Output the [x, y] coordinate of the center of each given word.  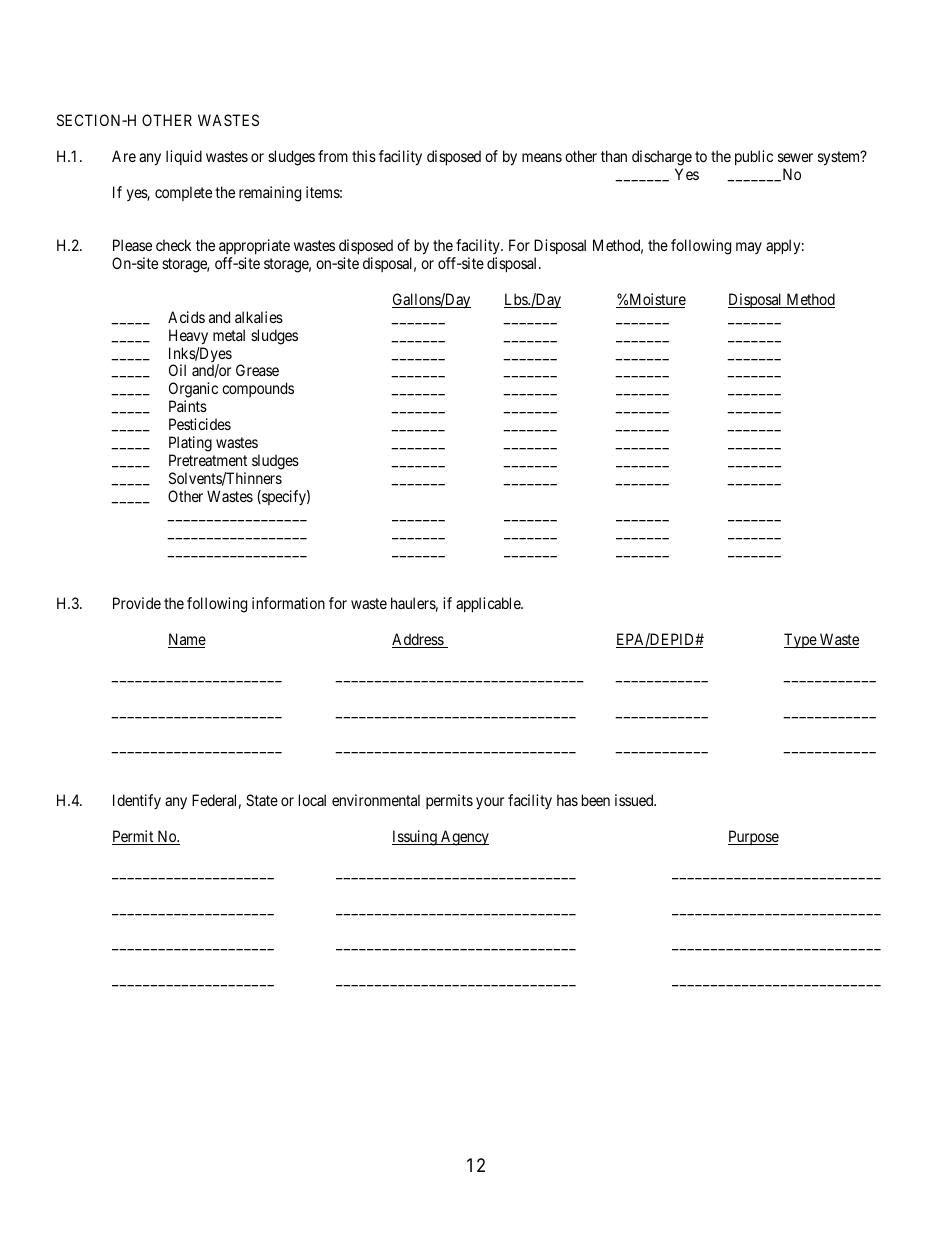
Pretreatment [208, 460]
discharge [662, 158]
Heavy [188, 337]
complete [183, 193]
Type [801, 640]
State [262, 800]
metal [229, 335]
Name [187, 640]
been [596, 800]
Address [418, 640]
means [542, 157]
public [754, 157]
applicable [489, 604]
